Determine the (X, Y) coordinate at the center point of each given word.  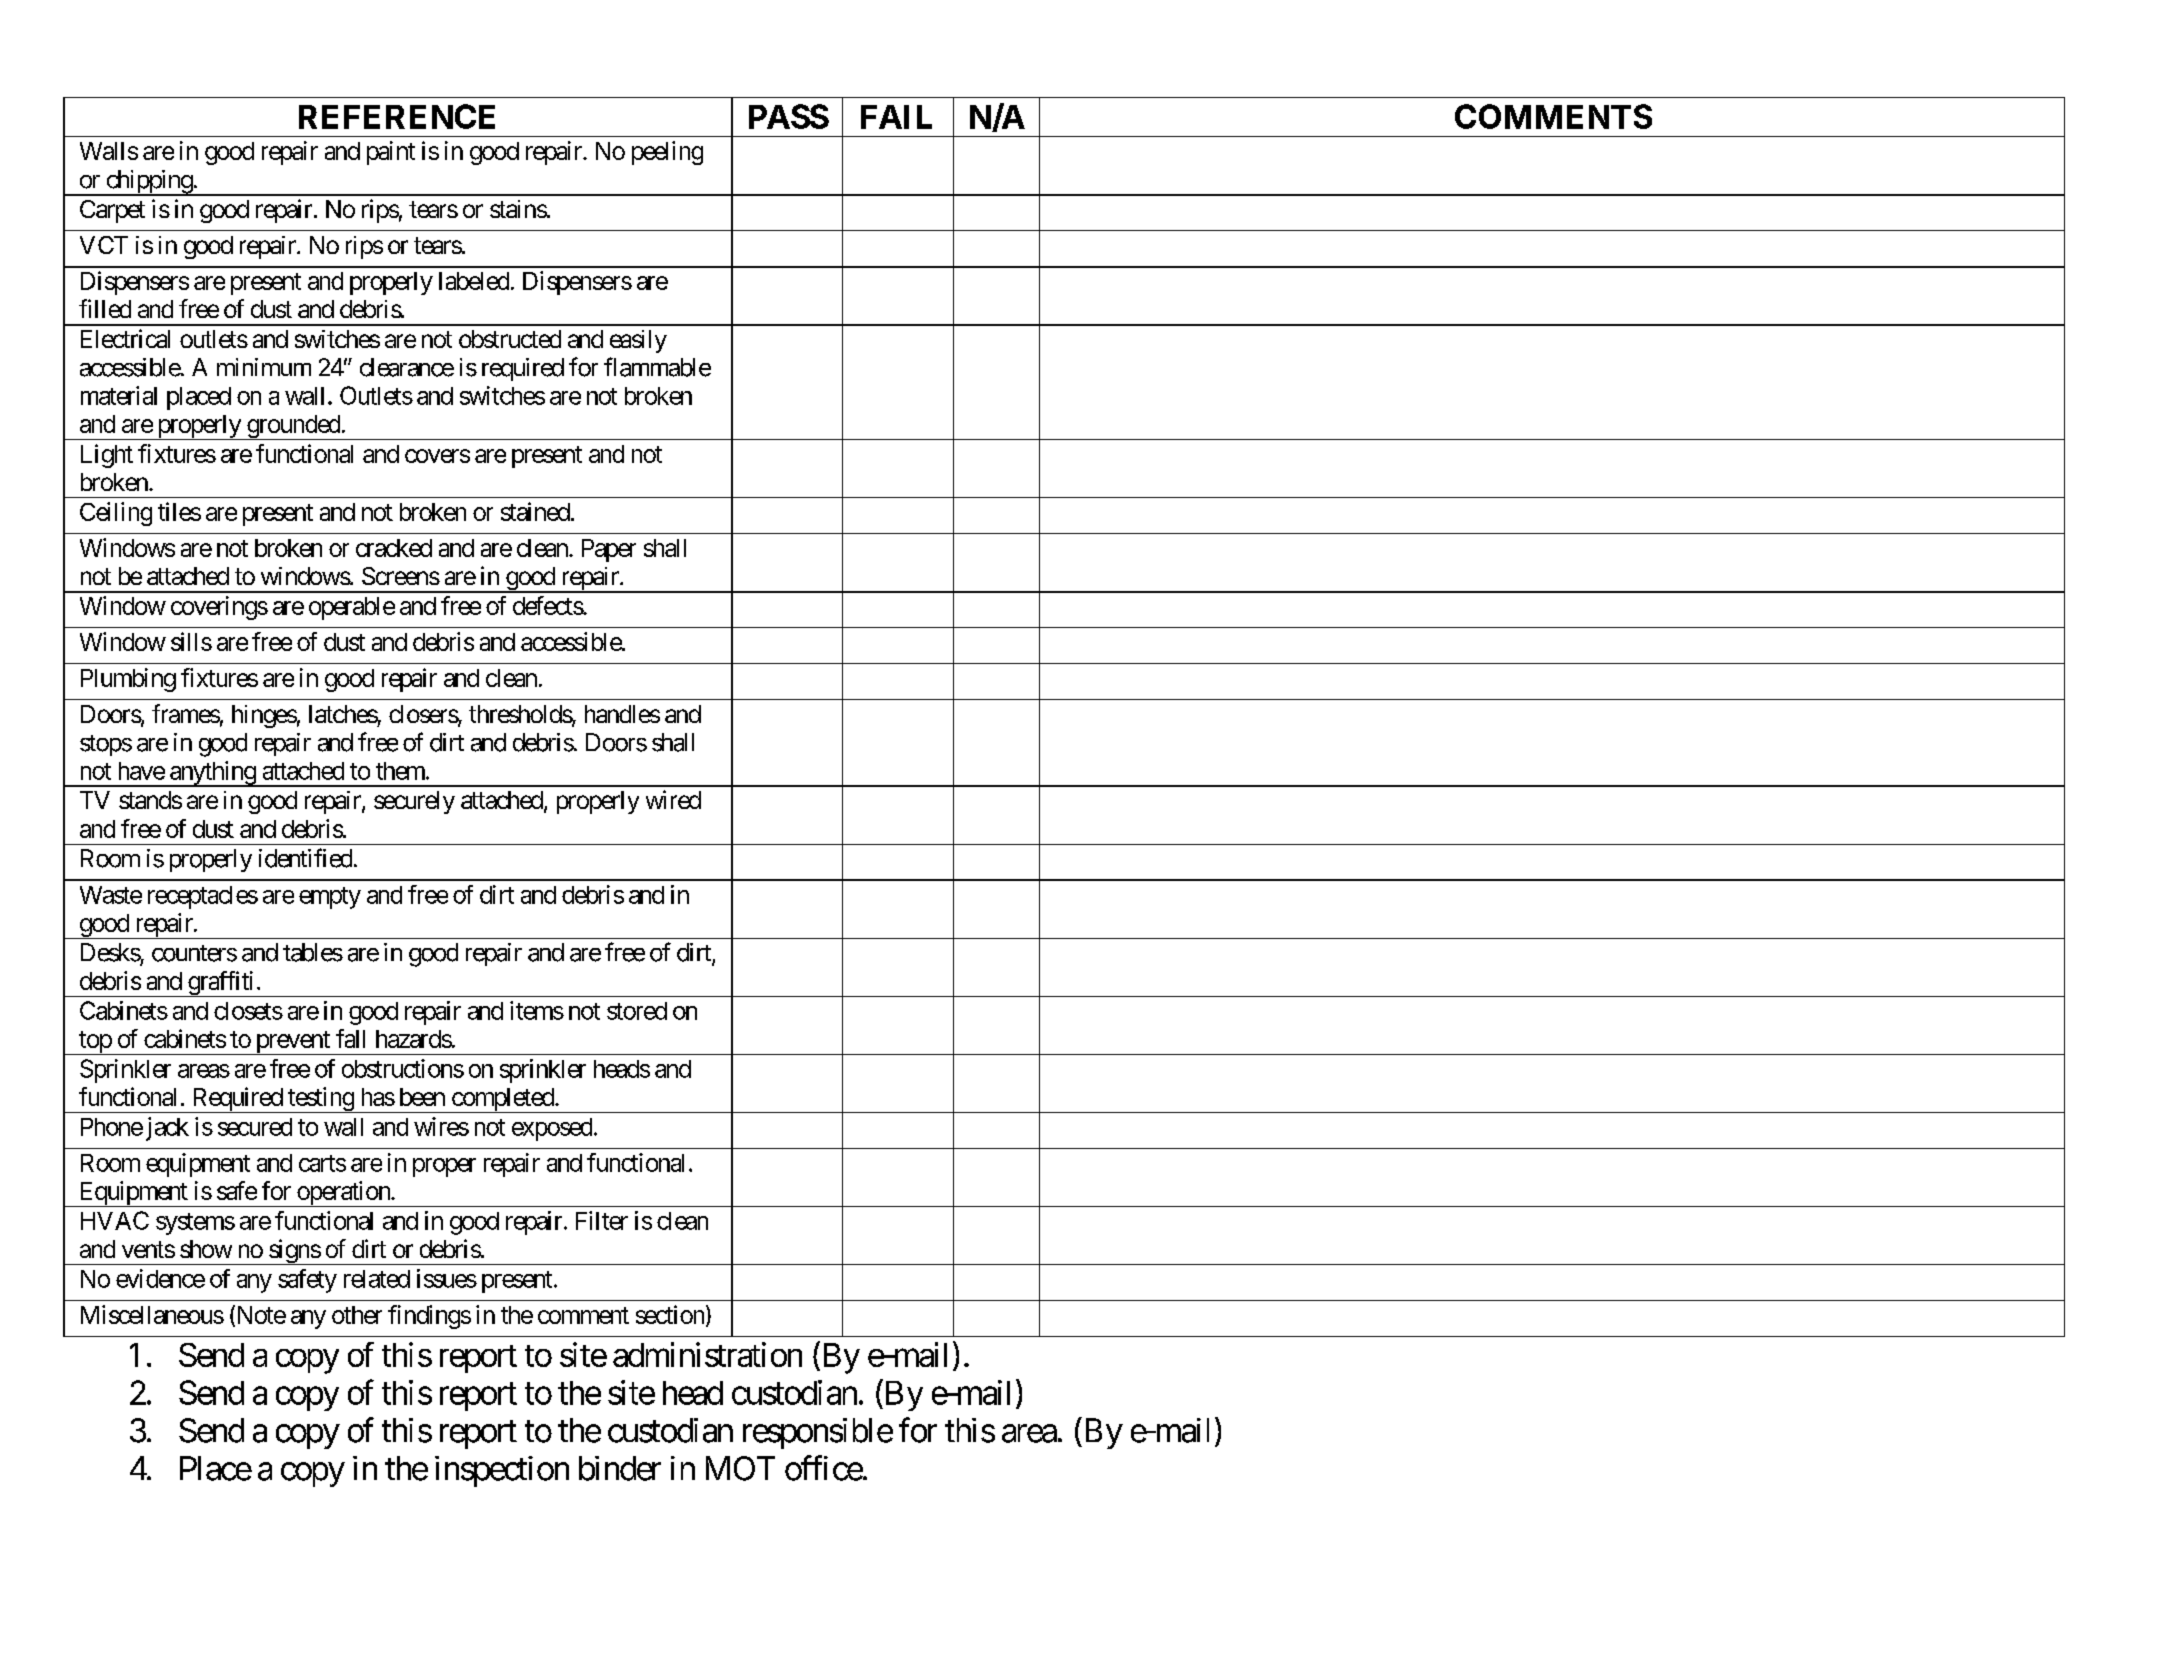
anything (212, 774)
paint (391, 153)
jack (167, 1129)
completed (502, 1100)
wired (673, 799)
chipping (149, 183)
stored (637, 1011)
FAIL (896, 117)
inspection (502, 1471)
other (357, 1315)
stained (535, 511)
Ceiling (116, 514)
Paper (609, 550)
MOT (740, 1468)
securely (414, 802)
